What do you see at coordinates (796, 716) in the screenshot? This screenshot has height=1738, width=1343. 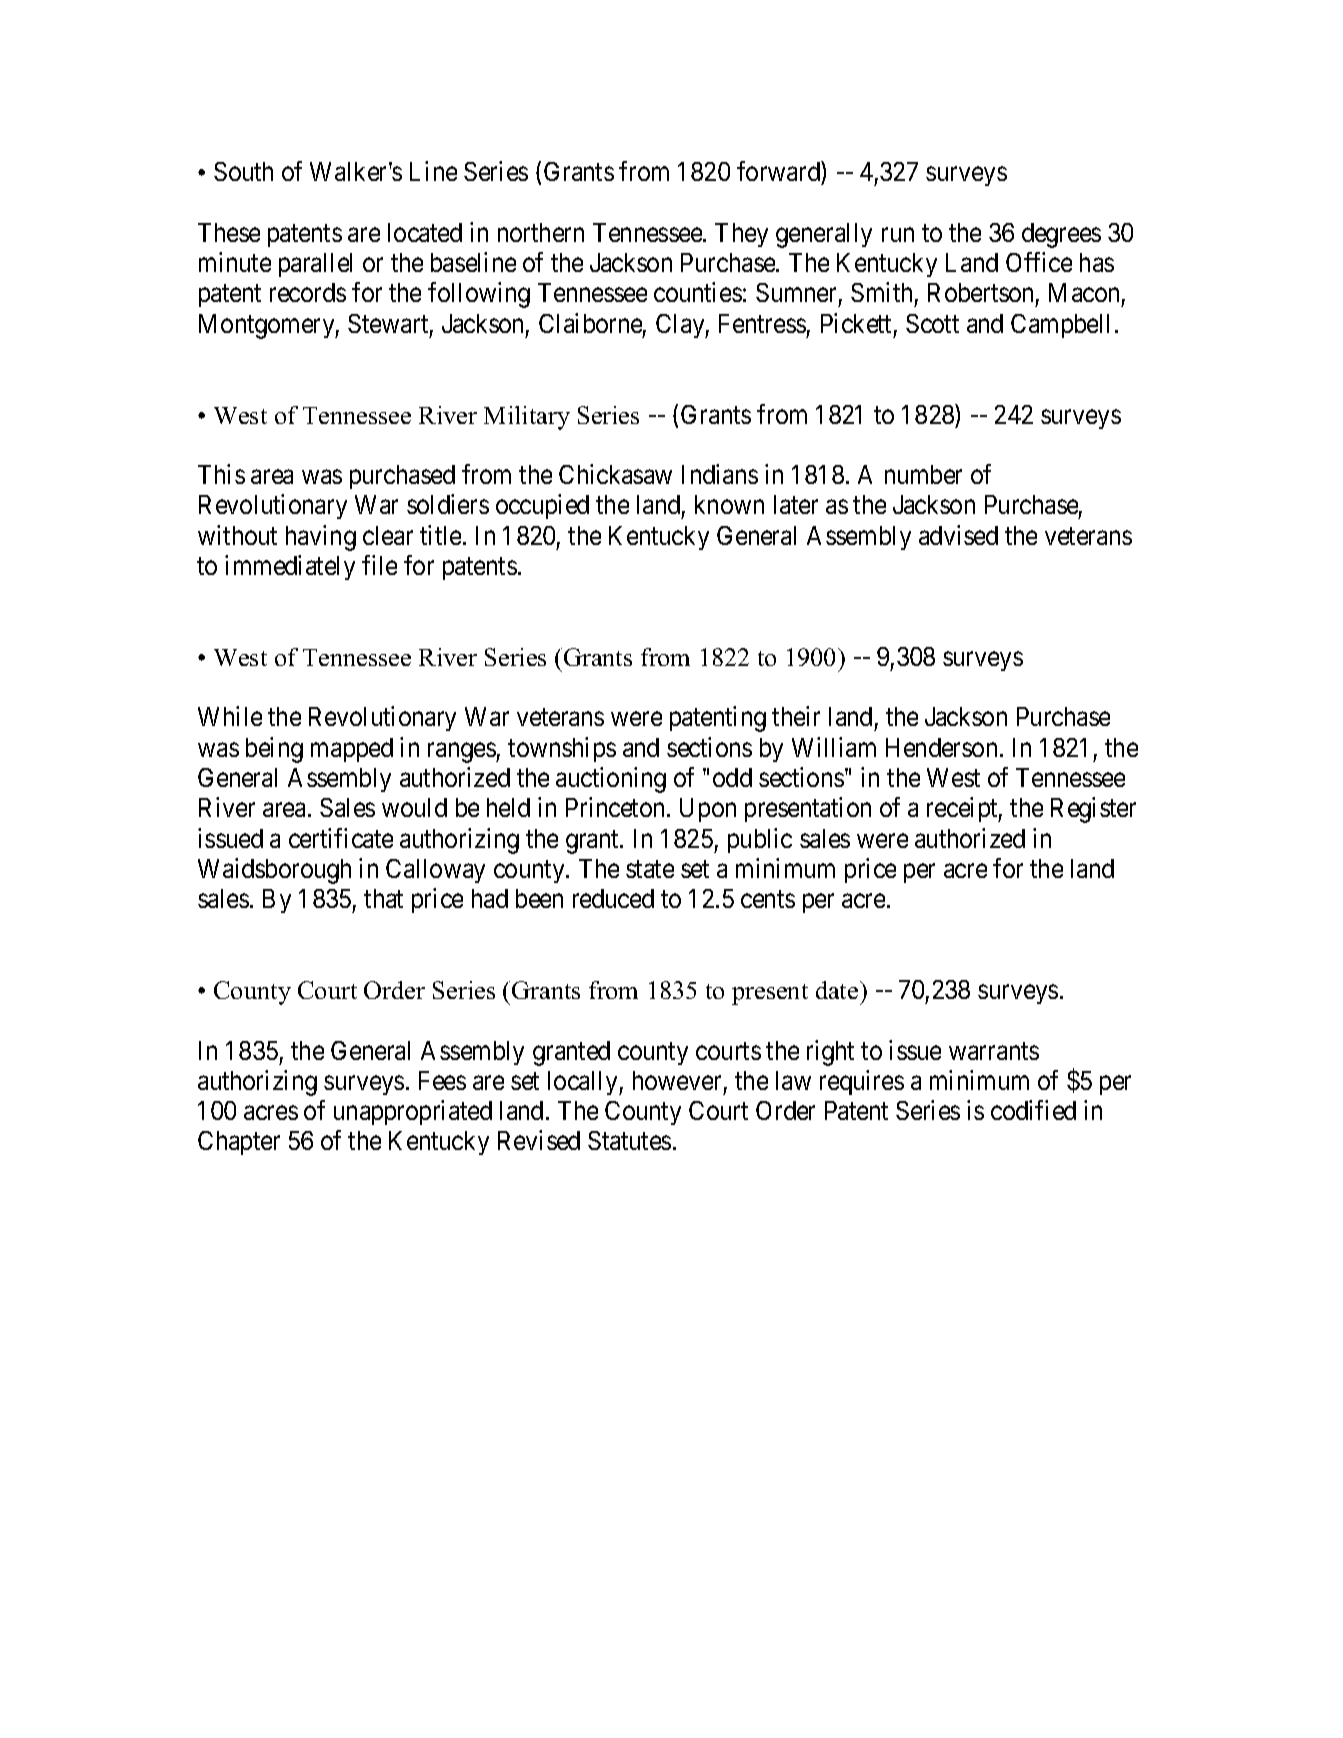 I see `their` at bounding box center [796, 716].
